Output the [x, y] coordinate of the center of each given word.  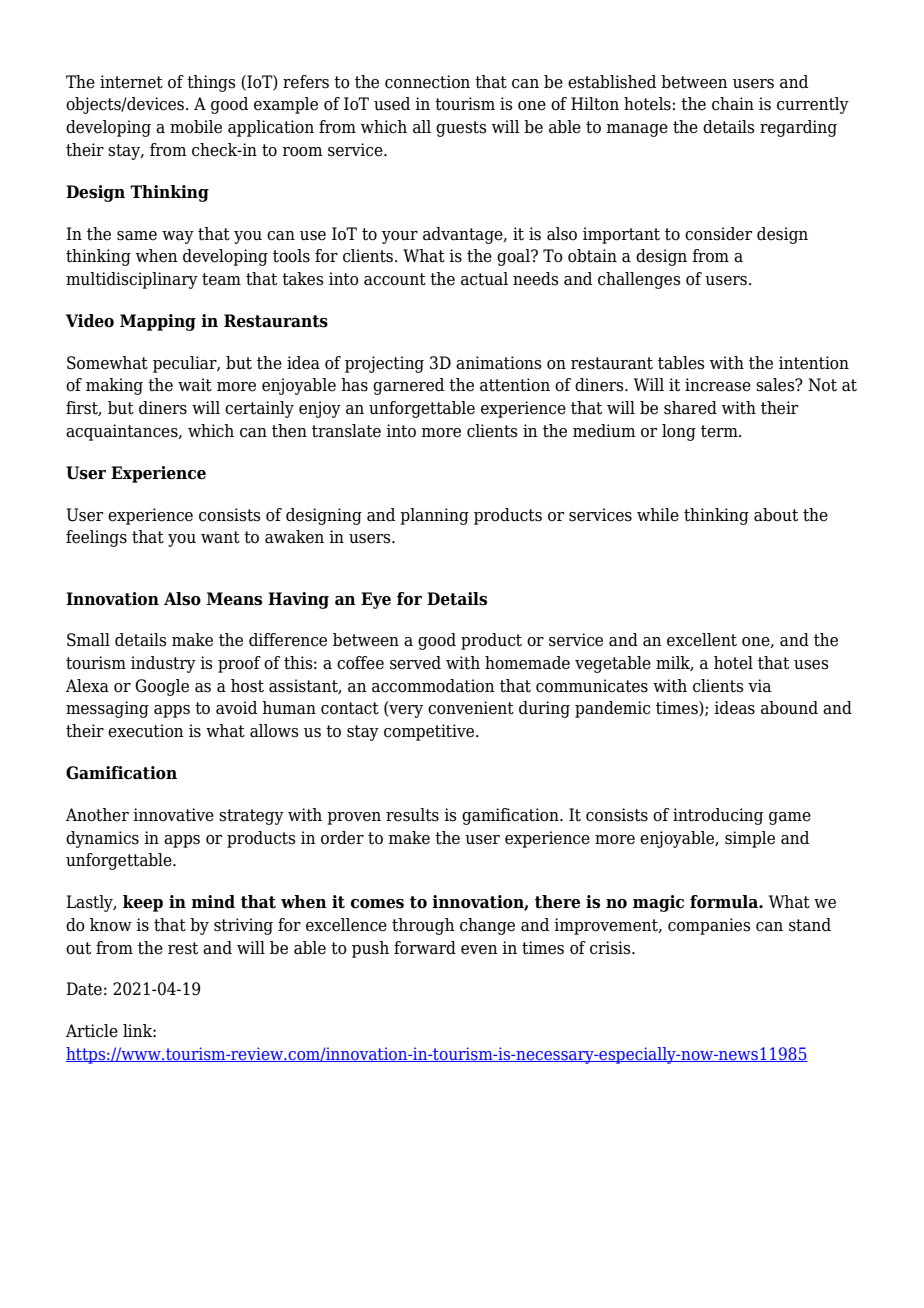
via [759, 686]
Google [162, 687]
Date [84, 989]
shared [690, 408]
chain [733, 104]
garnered [408, 386]
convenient [471, 708]
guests [461, 129]
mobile [196, 127]
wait [195, 385]
